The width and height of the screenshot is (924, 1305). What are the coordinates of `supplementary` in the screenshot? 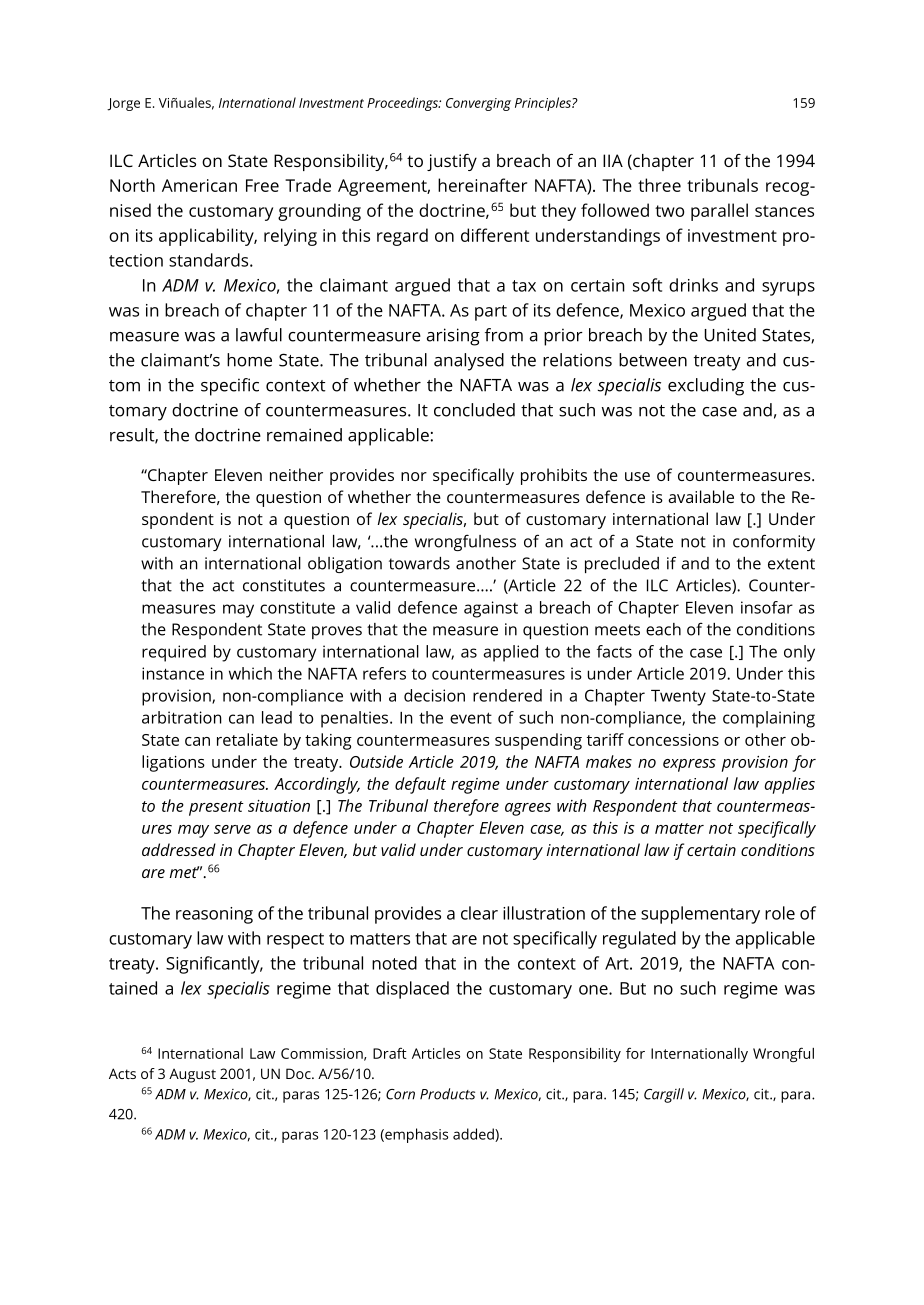 It's located at (700, 915).
